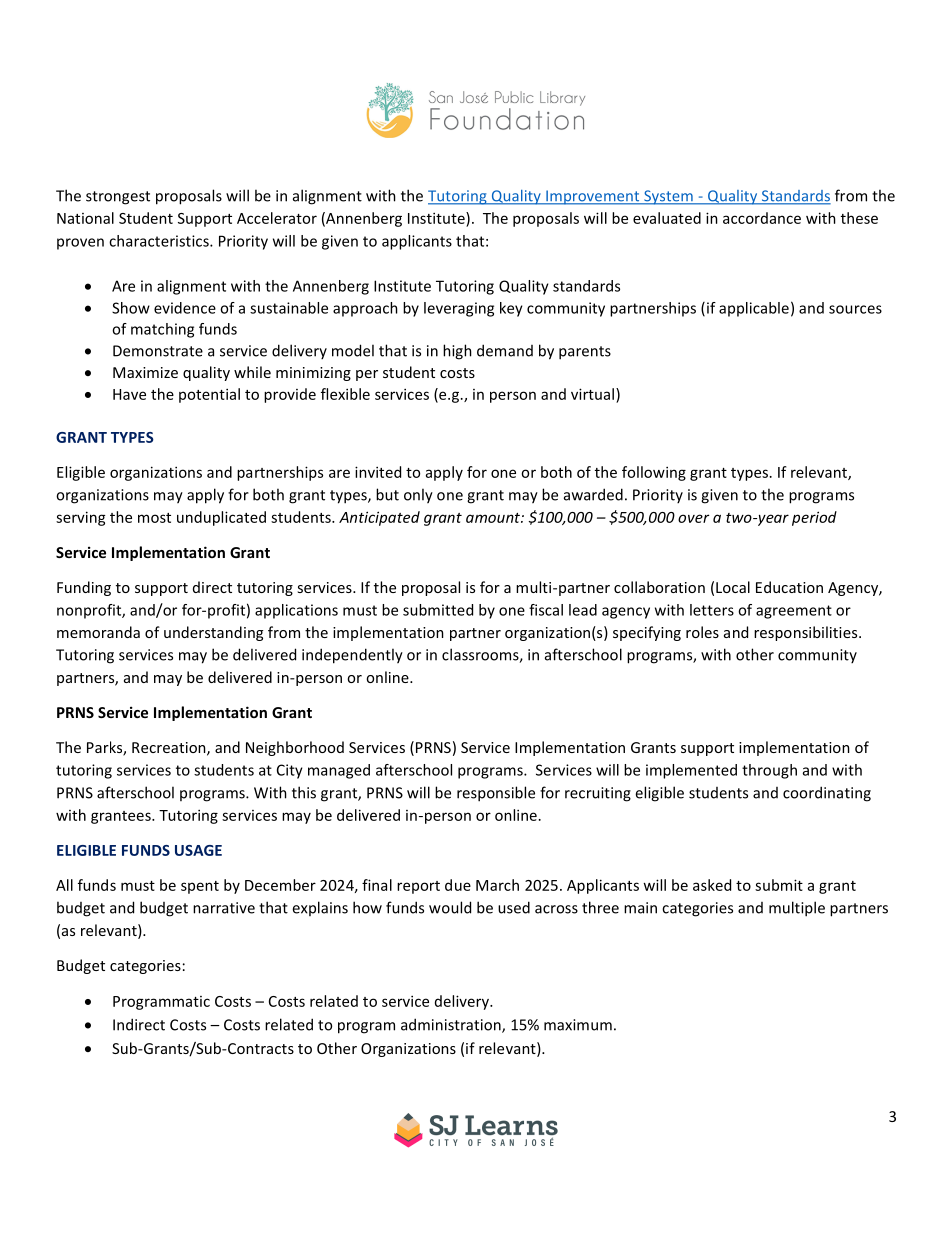 Image resolution: width=952 pixels, height=1233 pixels. I want to click on understanding, so click(213, 633).
